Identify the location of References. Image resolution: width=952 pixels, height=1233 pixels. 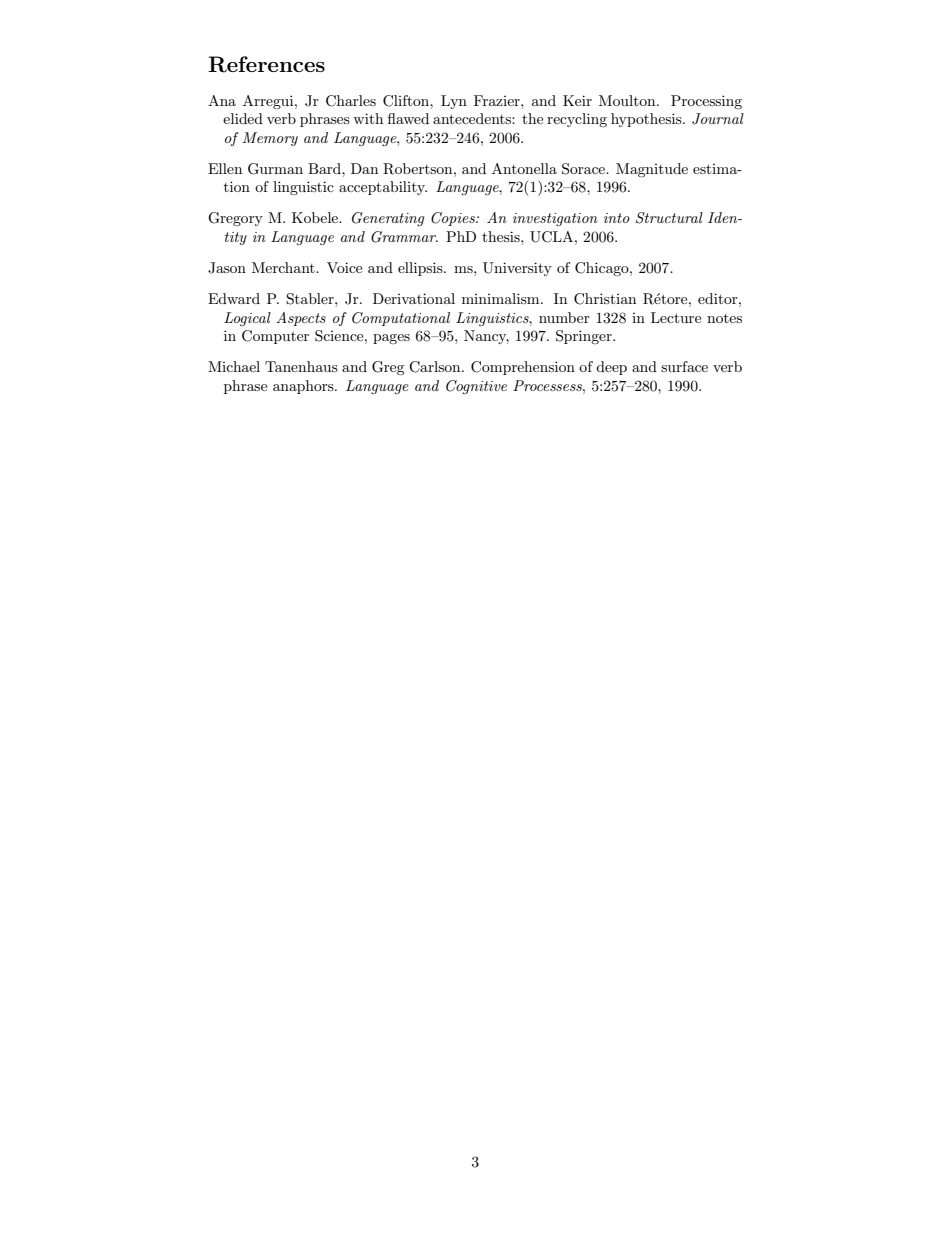
(266, 64).
